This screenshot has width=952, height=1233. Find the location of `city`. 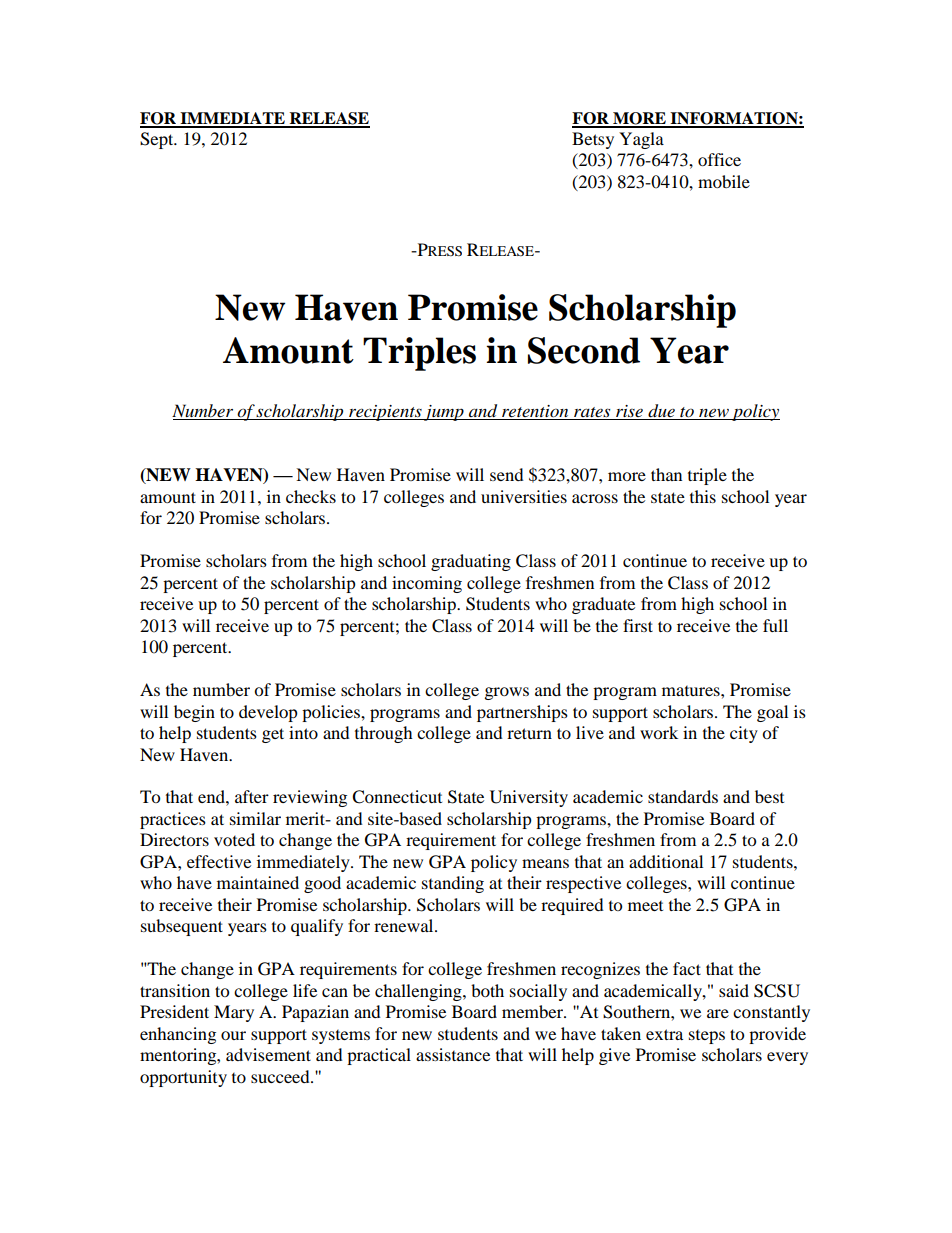

city is located at coordinates (744, 734).
